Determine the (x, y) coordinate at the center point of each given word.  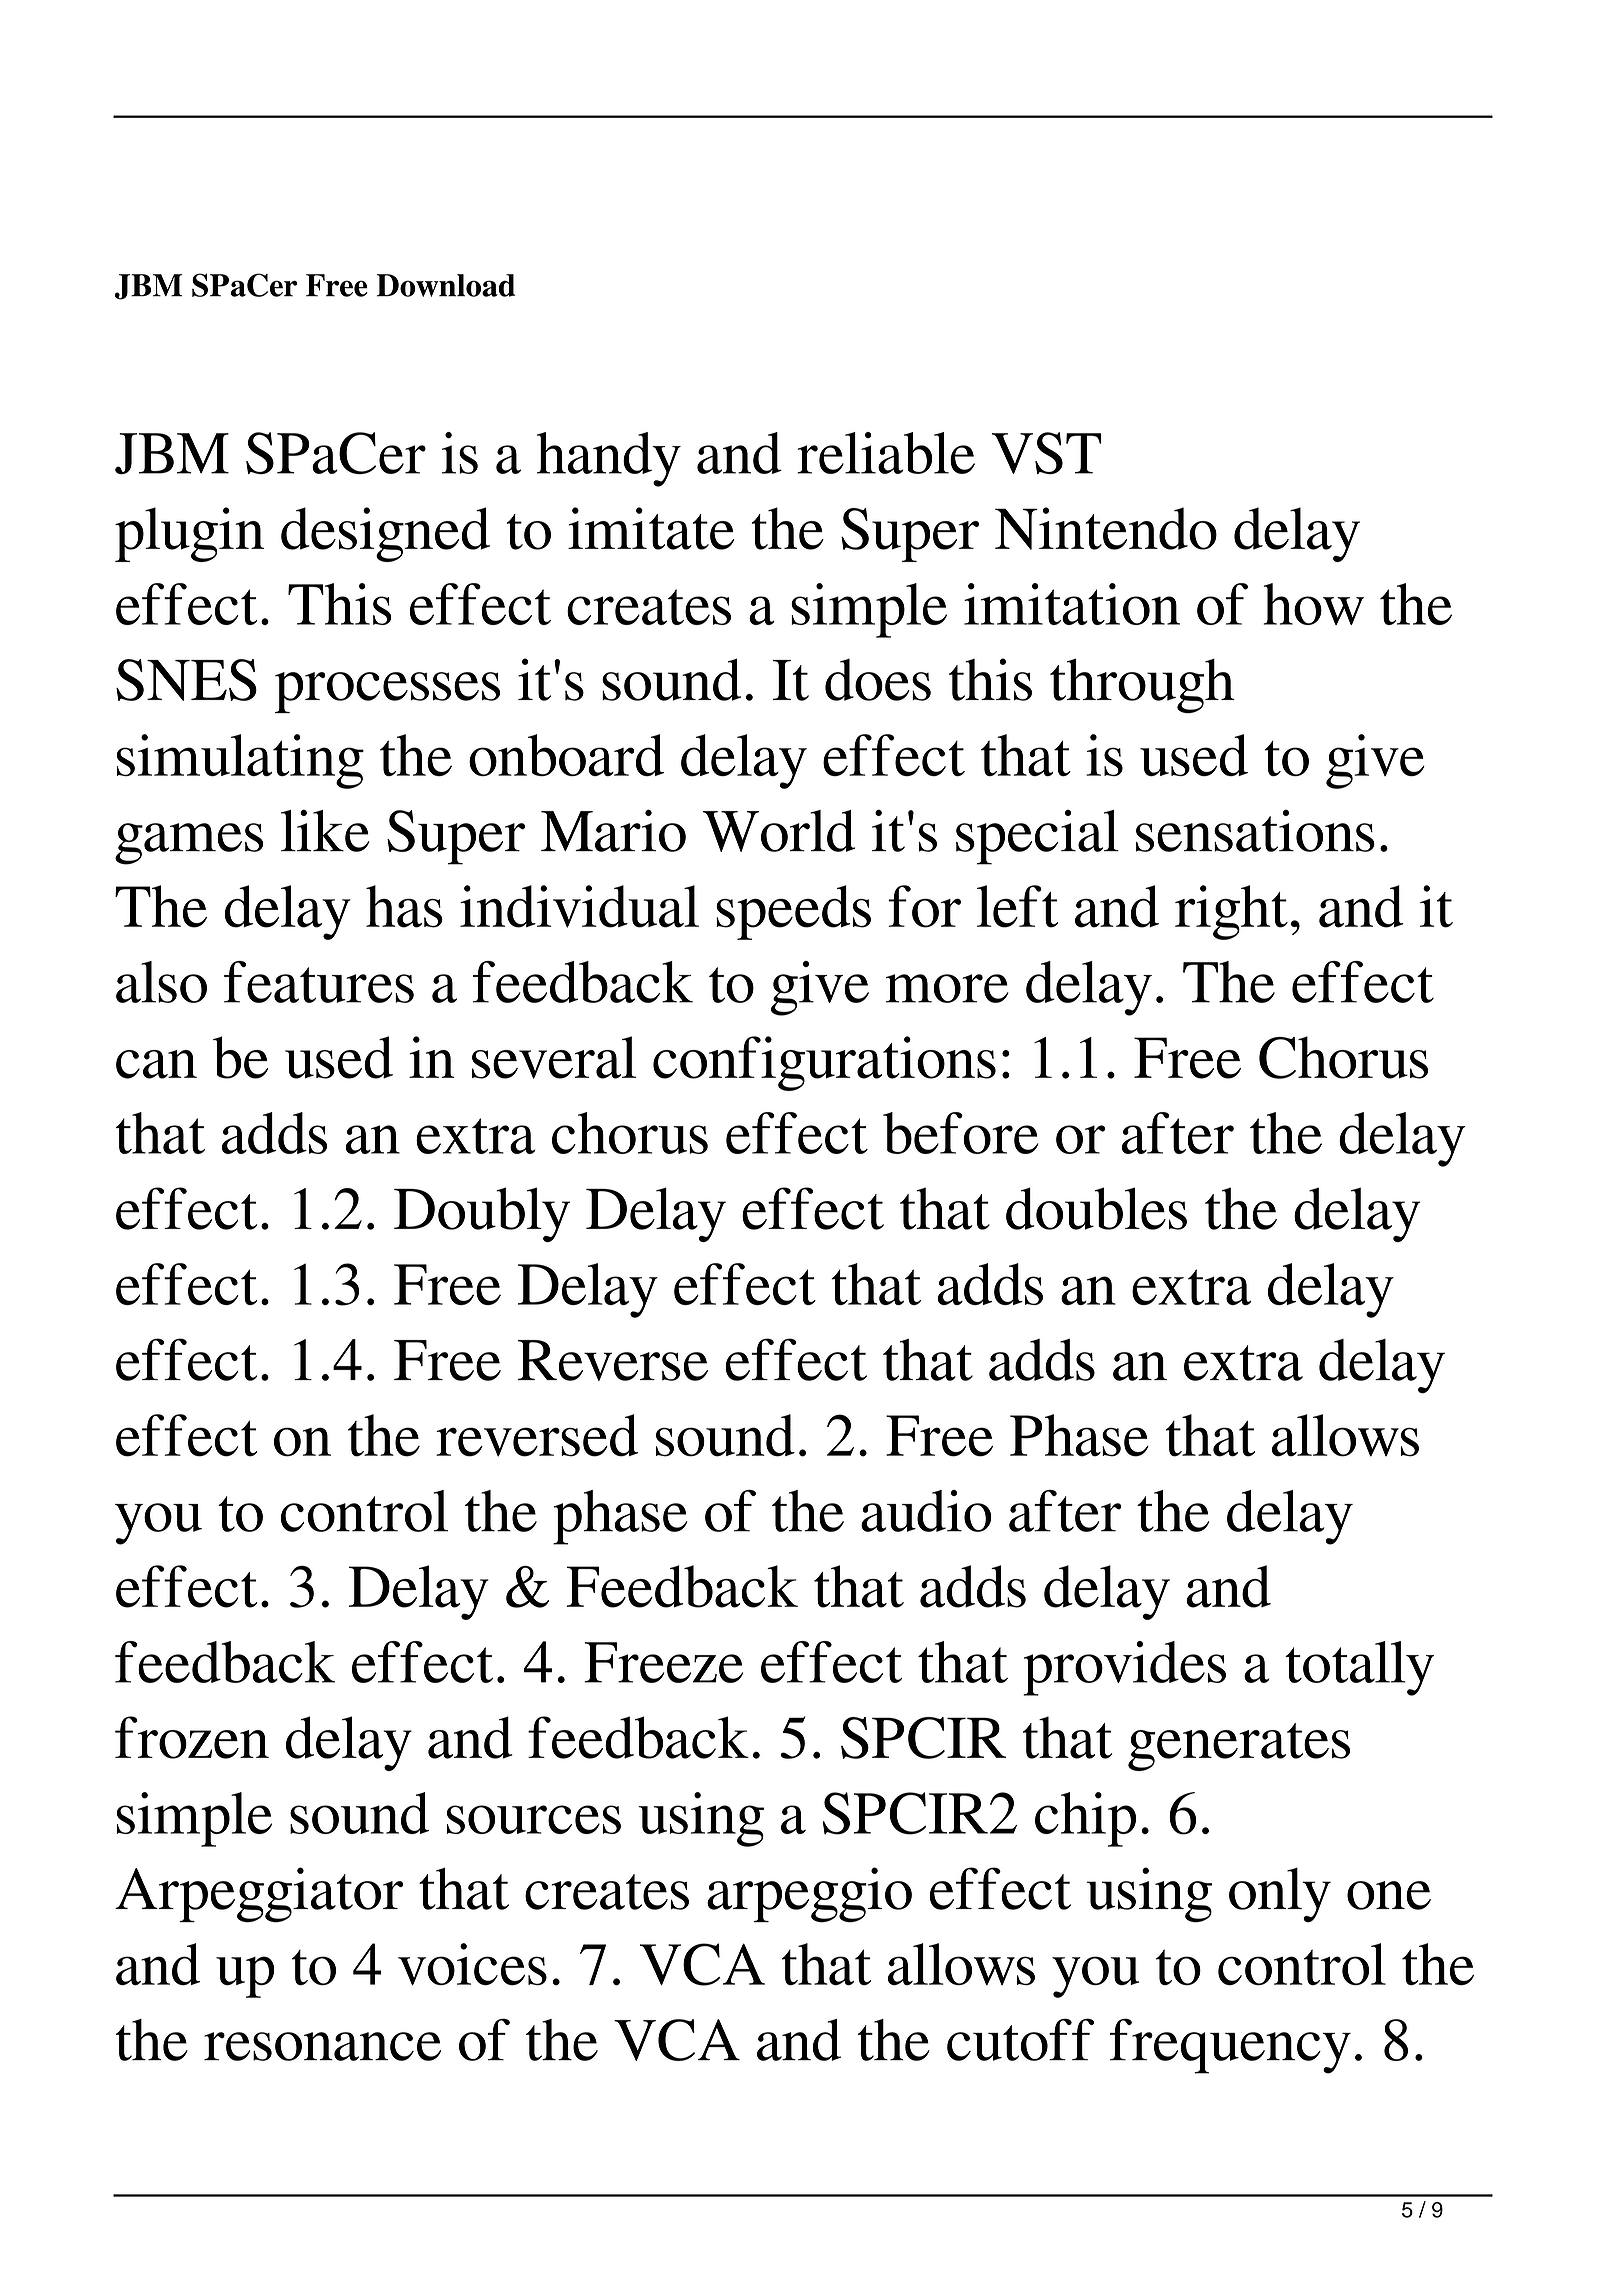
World (779, 831)
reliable (886, 453)
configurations (824, 1063)
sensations (1255, 831)
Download (446, 285)
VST (1047, 453)
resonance (322, 2046)
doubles (1096, 1208)
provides (1124, 1668)
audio (926, 1511)
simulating (240, 761)
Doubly (482, 1214)
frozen (192, 1737)
